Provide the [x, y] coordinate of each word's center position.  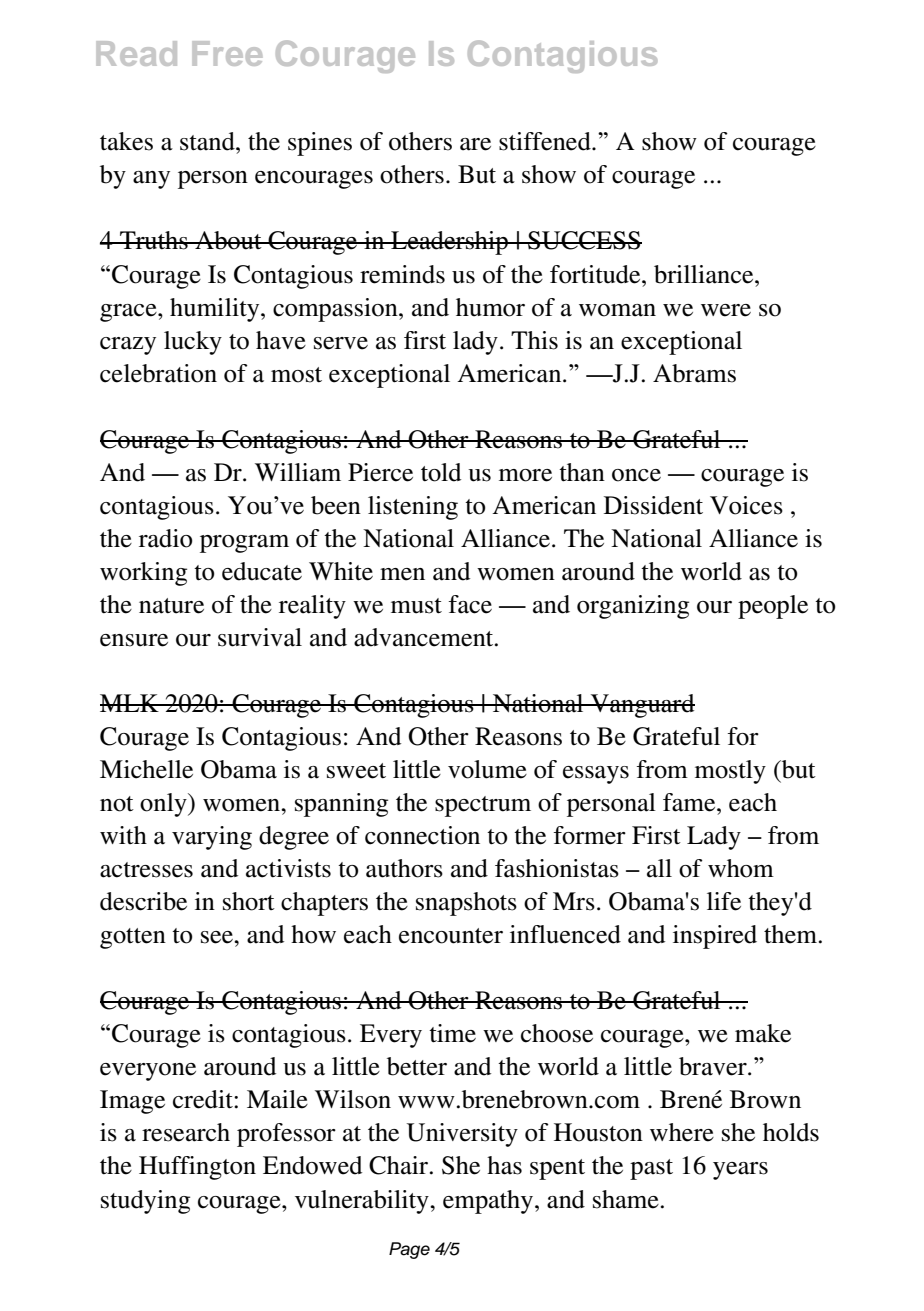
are [475, 144]
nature [171, 606]
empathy [489, 1202]
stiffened [546, 141]
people [773, 607]
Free [227, 53]
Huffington [197, 1168]
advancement [425, 637]
